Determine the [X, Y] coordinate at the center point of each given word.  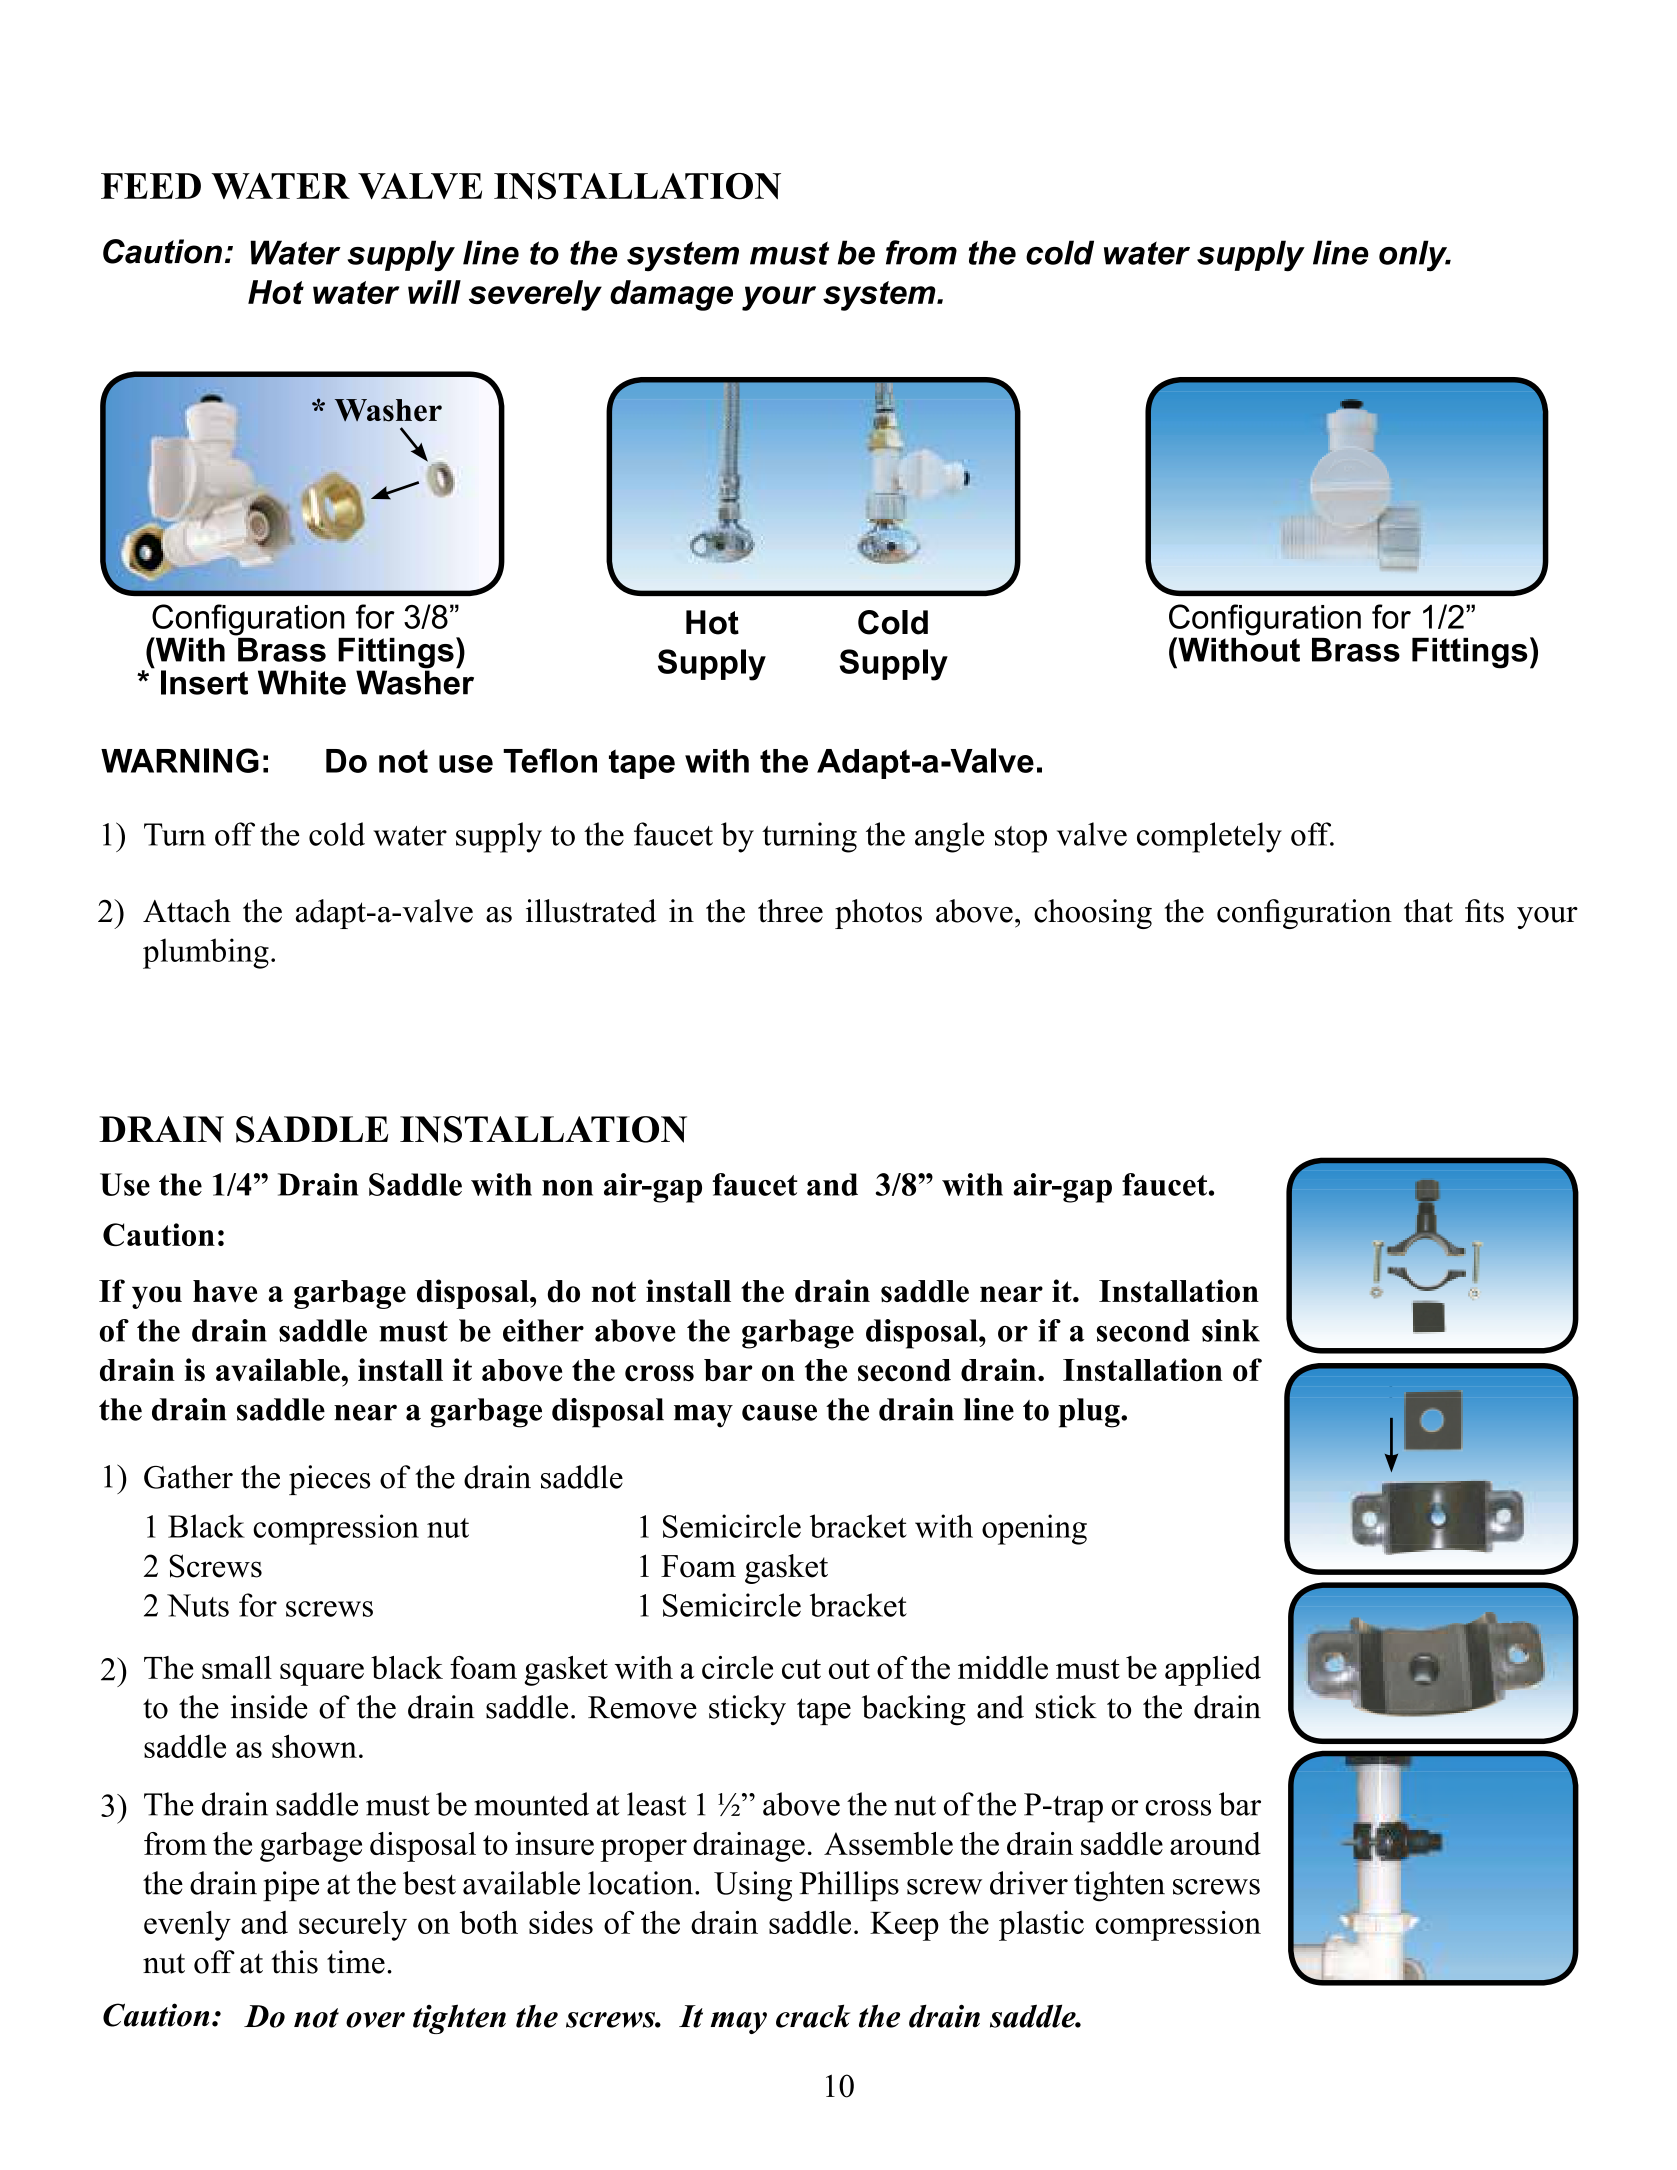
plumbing [206, 953]
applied [1213, 1671]
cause [779, 1412]
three [790, 911]
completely [1209, 837]
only [1414, 256]
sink [1231, 1330]
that [1428, 911]
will [434, 292]
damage [671, 295]
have [225, 1291]
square [322, 1674]
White [302, 682]
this [294, 1962]
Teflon [550, 760]
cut [801, 1669]
